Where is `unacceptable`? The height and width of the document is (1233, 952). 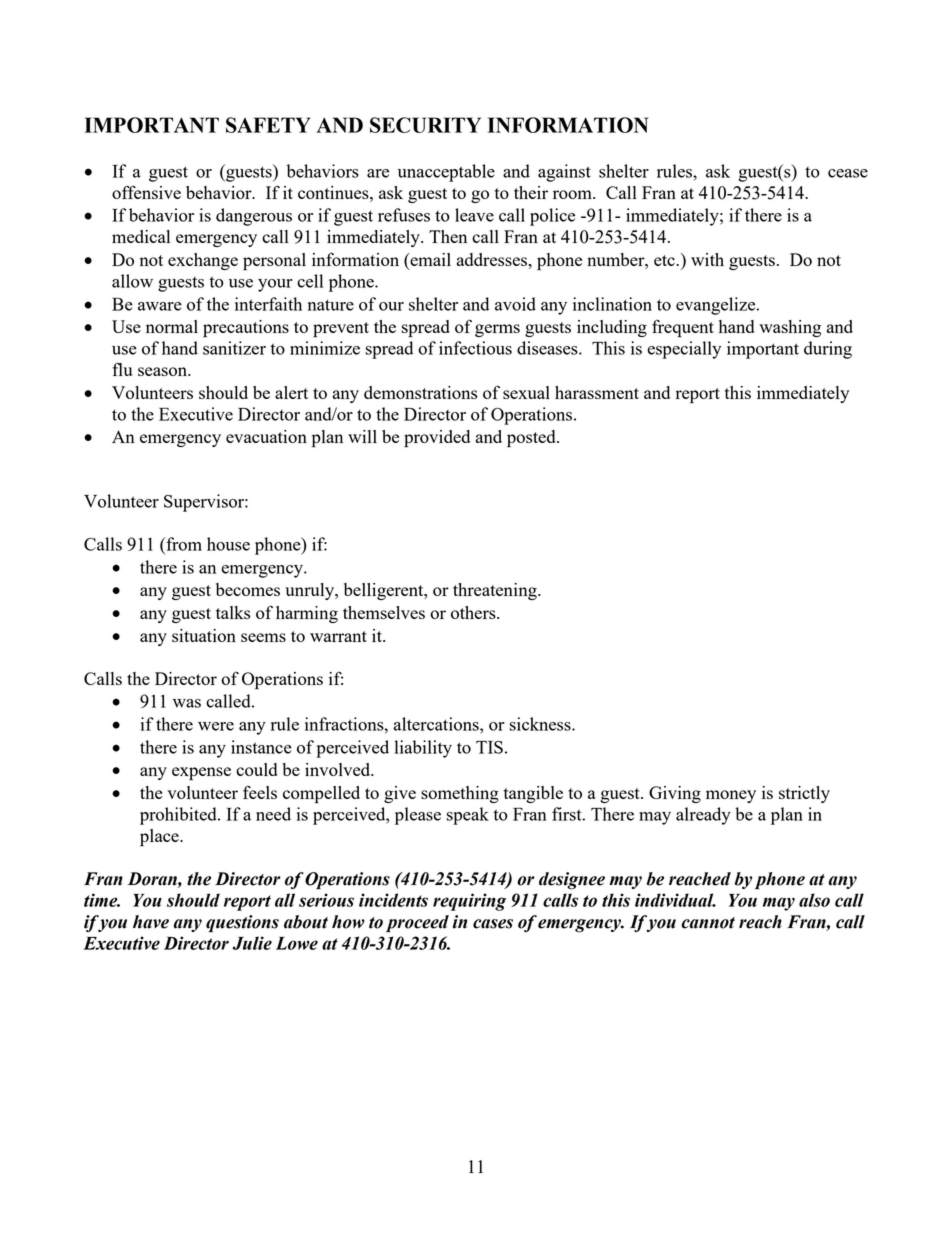 unacceptable is located at coordinates (446, 173).
